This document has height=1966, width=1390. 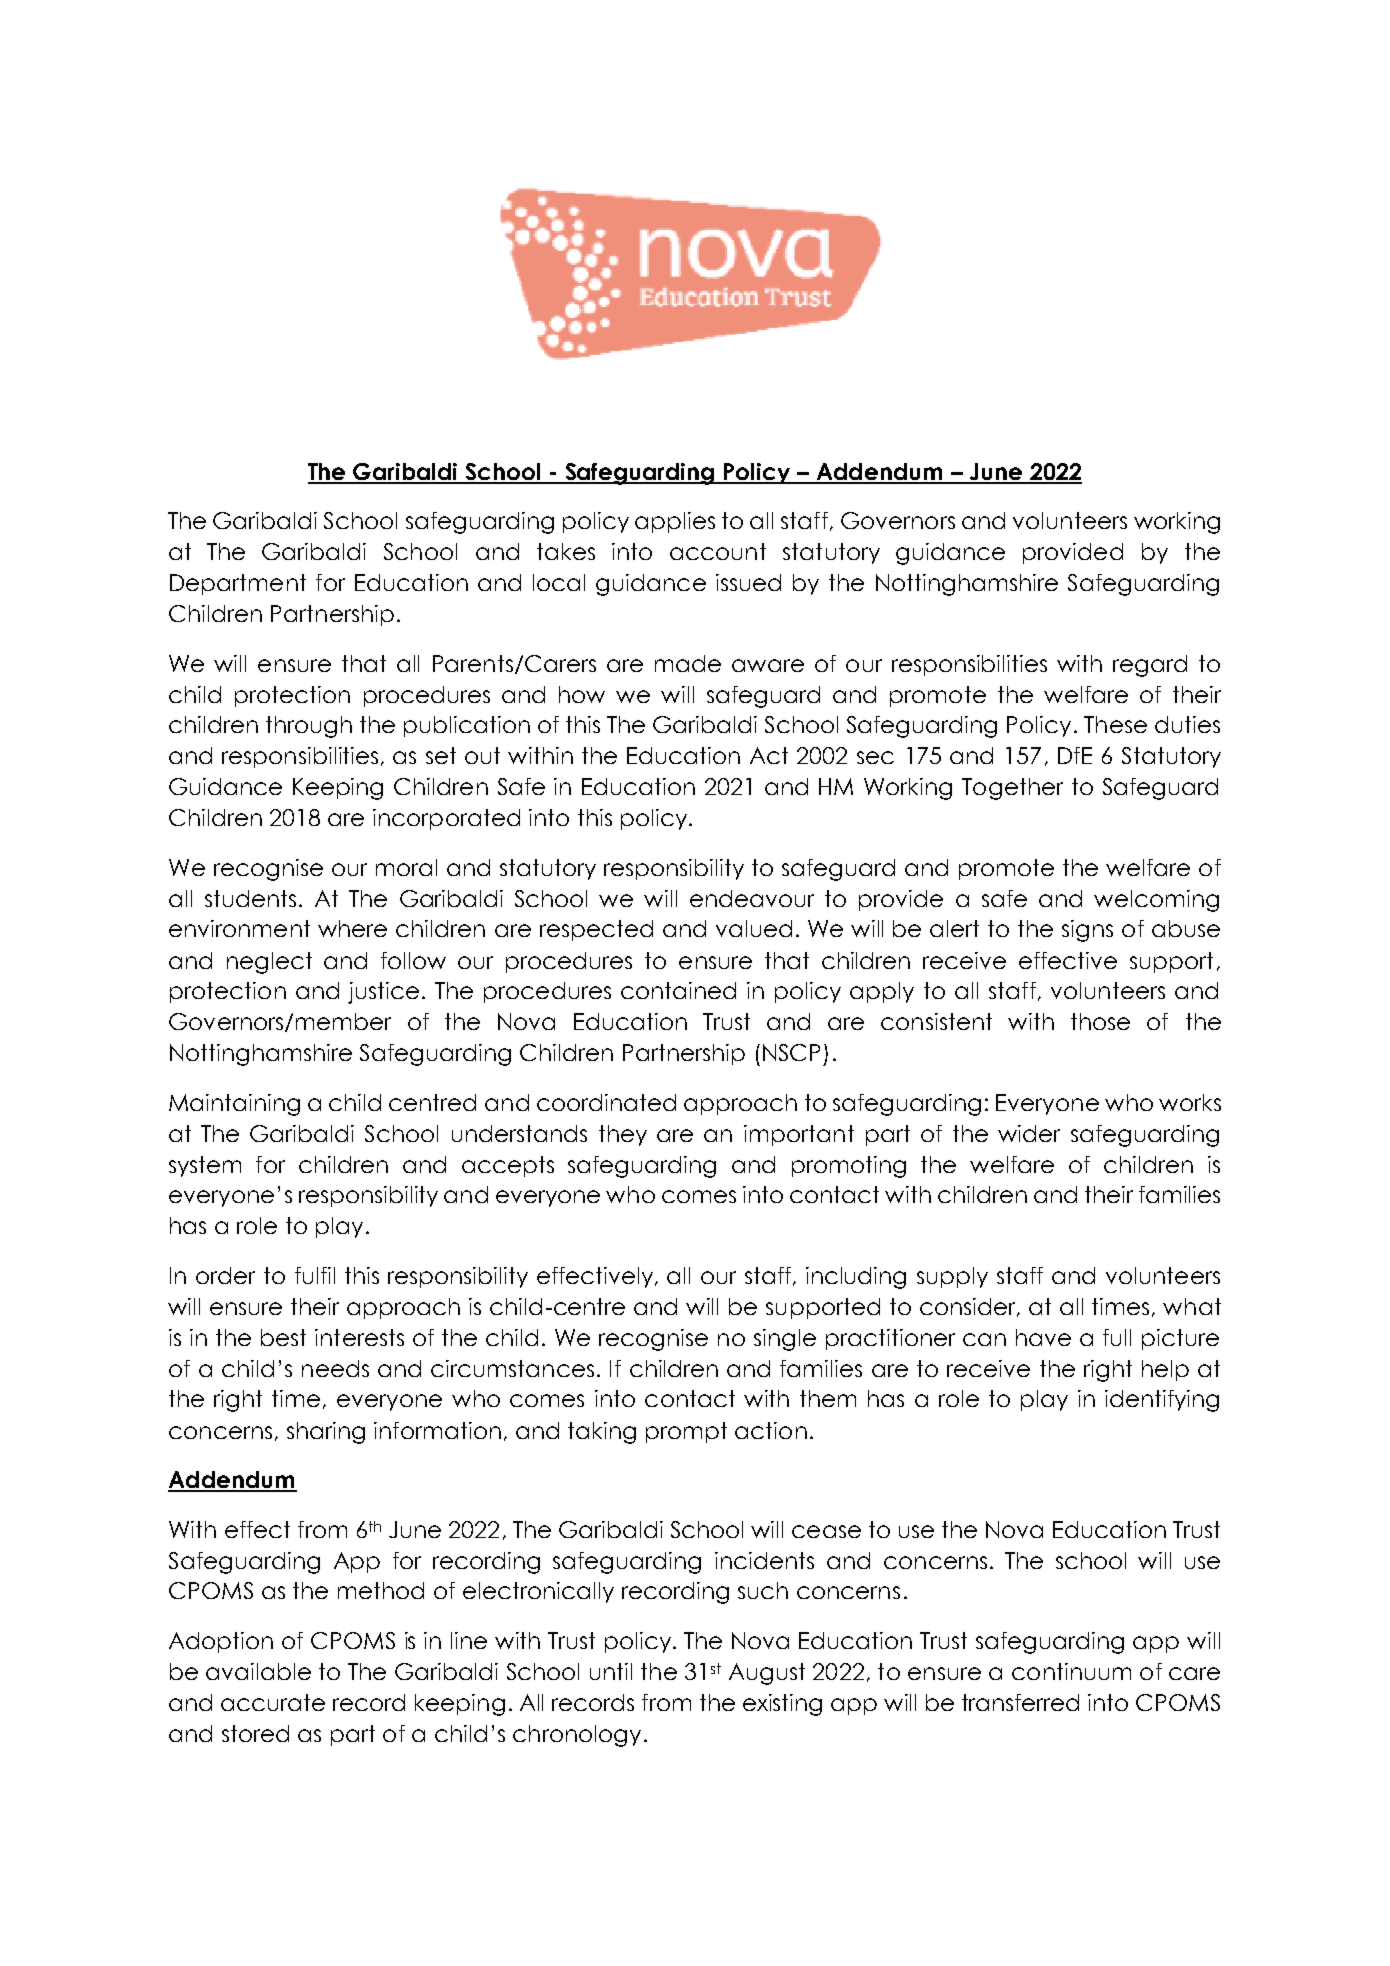 I want to click on where, so click(x=352, y=928).
